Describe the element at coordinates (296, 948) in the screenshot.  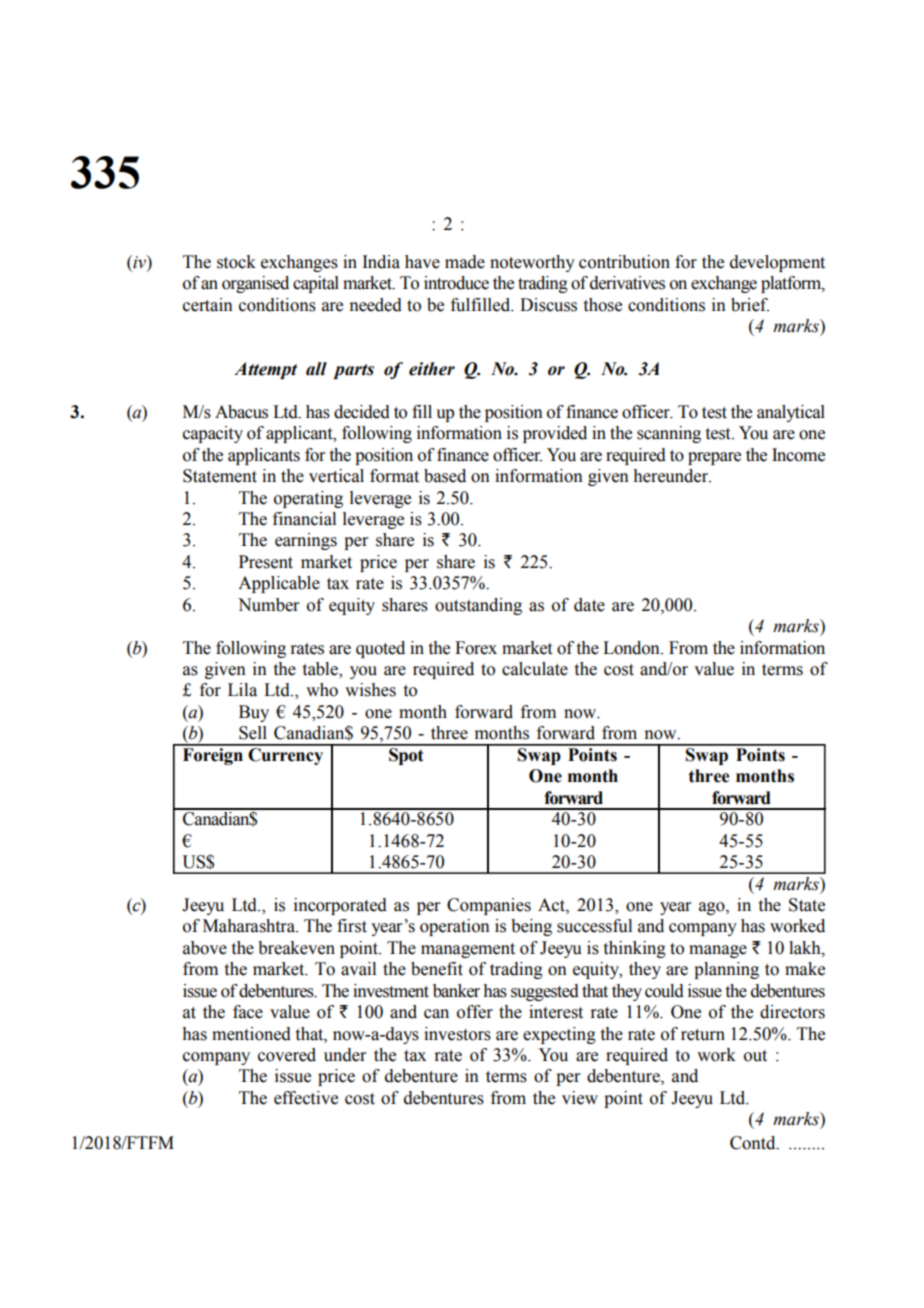
I see `breakeven` at that location.
